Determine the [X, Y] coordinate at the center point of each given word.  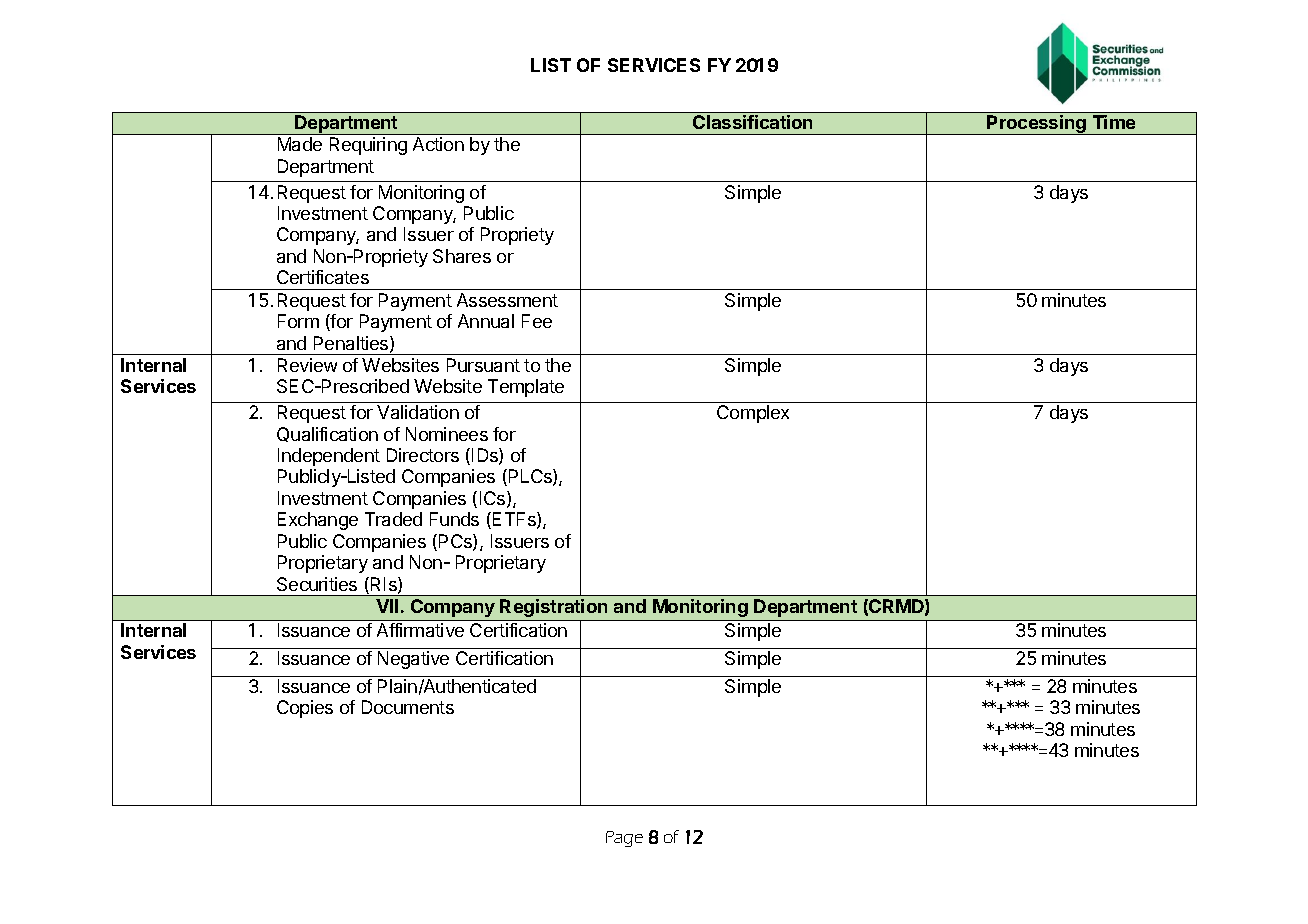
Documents [408, 707]
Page [624, 839]
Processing [1037, 125]
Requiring [368, 146]
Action [438, 144]
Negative [413, 660]
